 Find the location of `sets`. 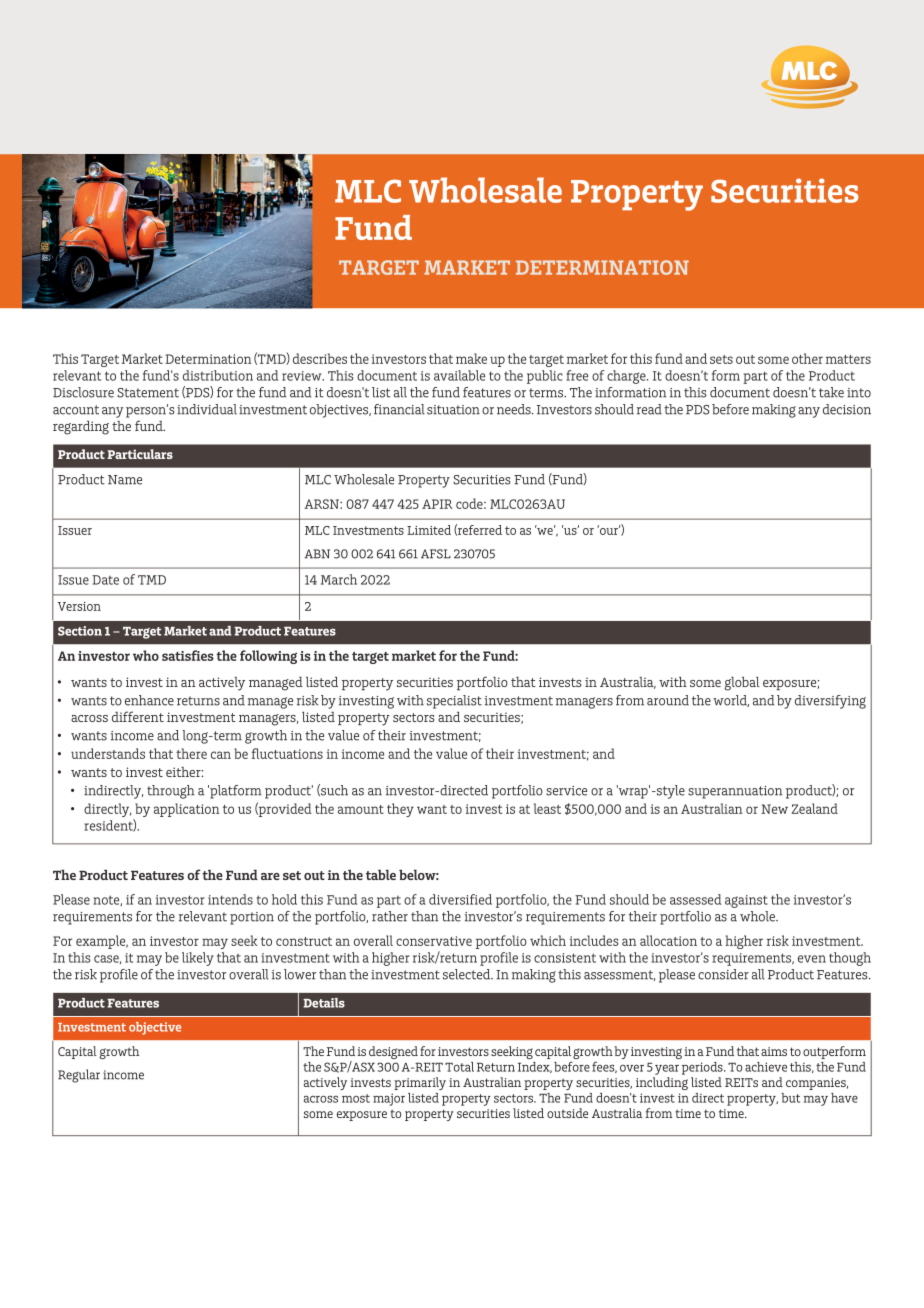

sets is located at coordinates (721, 359).
